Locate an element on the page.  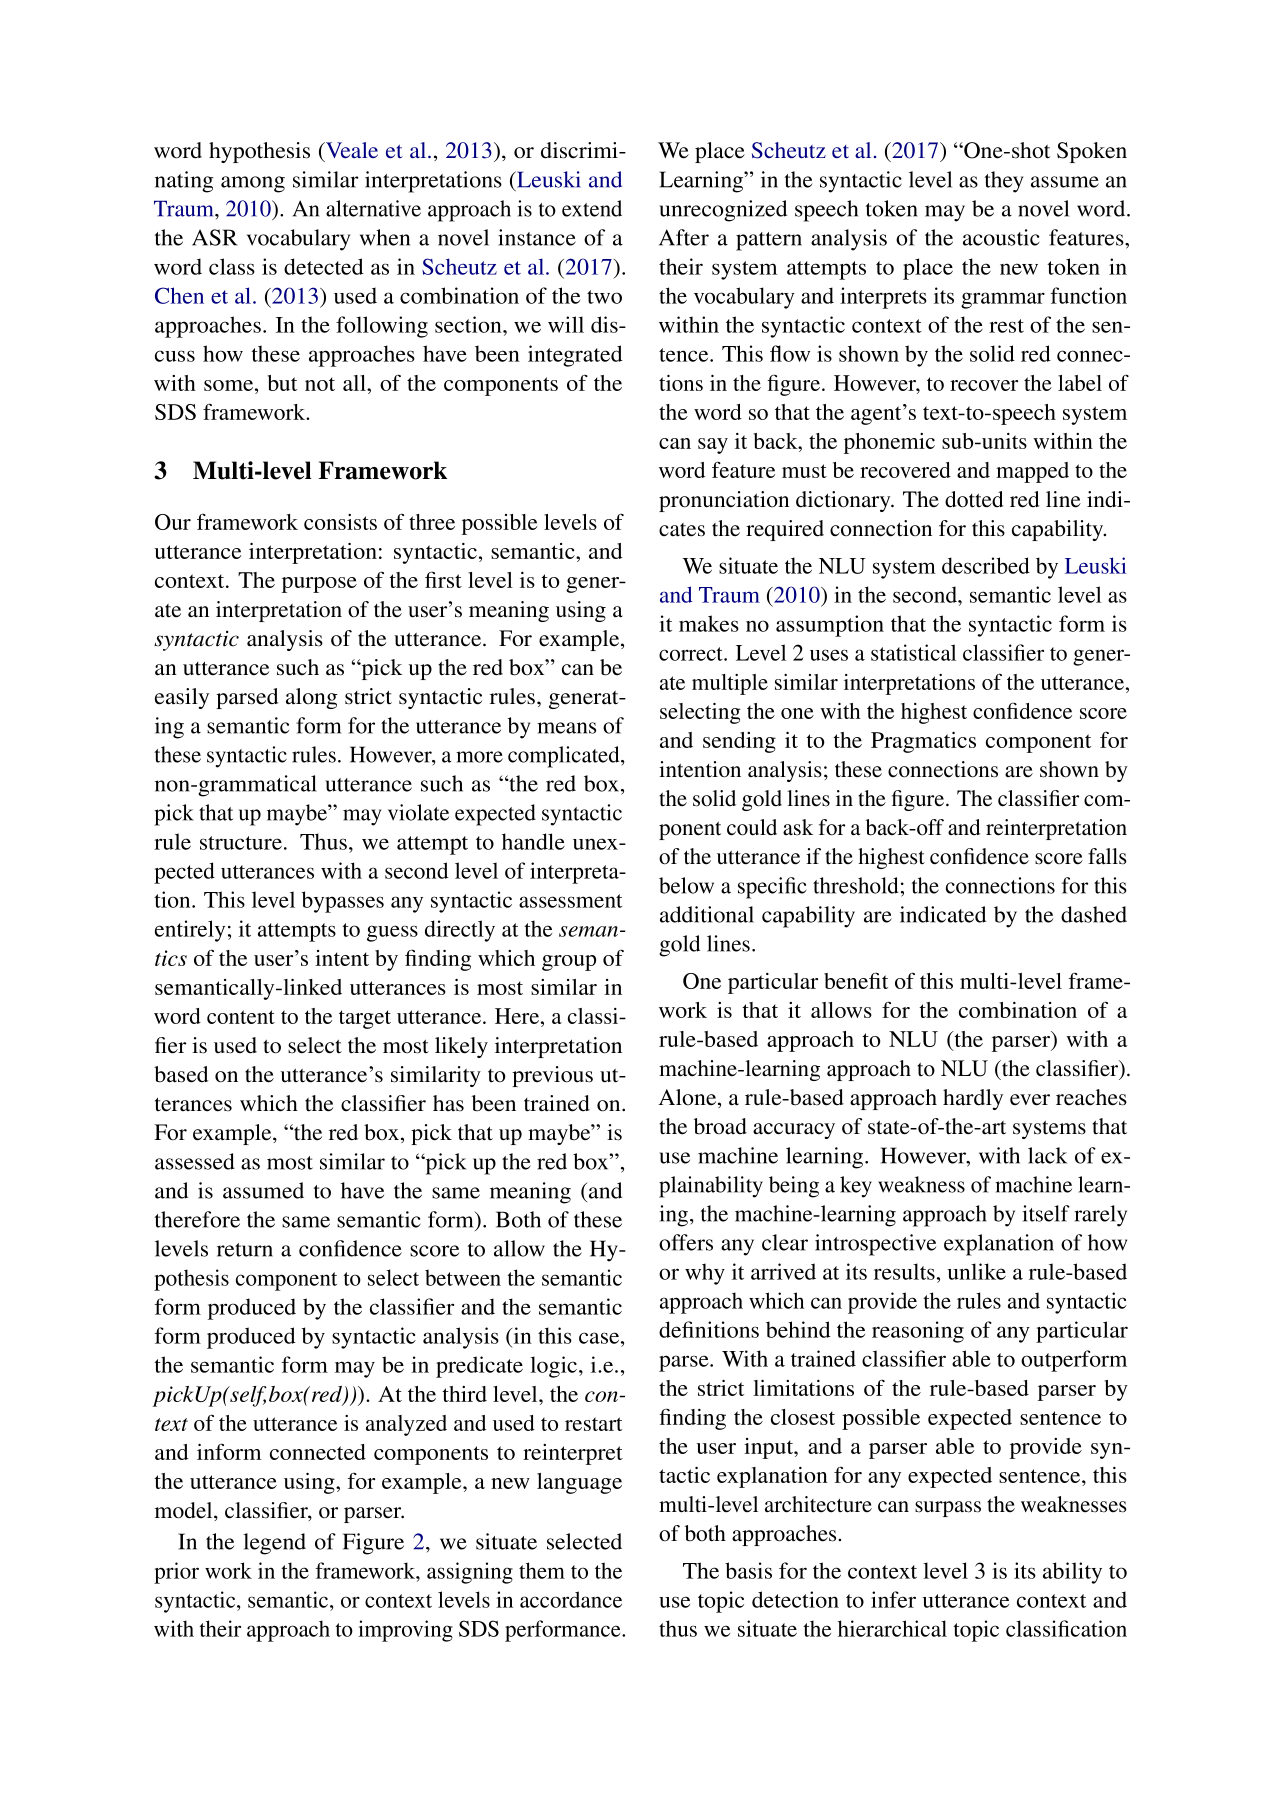
Veale is located at coordinates (351, 150).
